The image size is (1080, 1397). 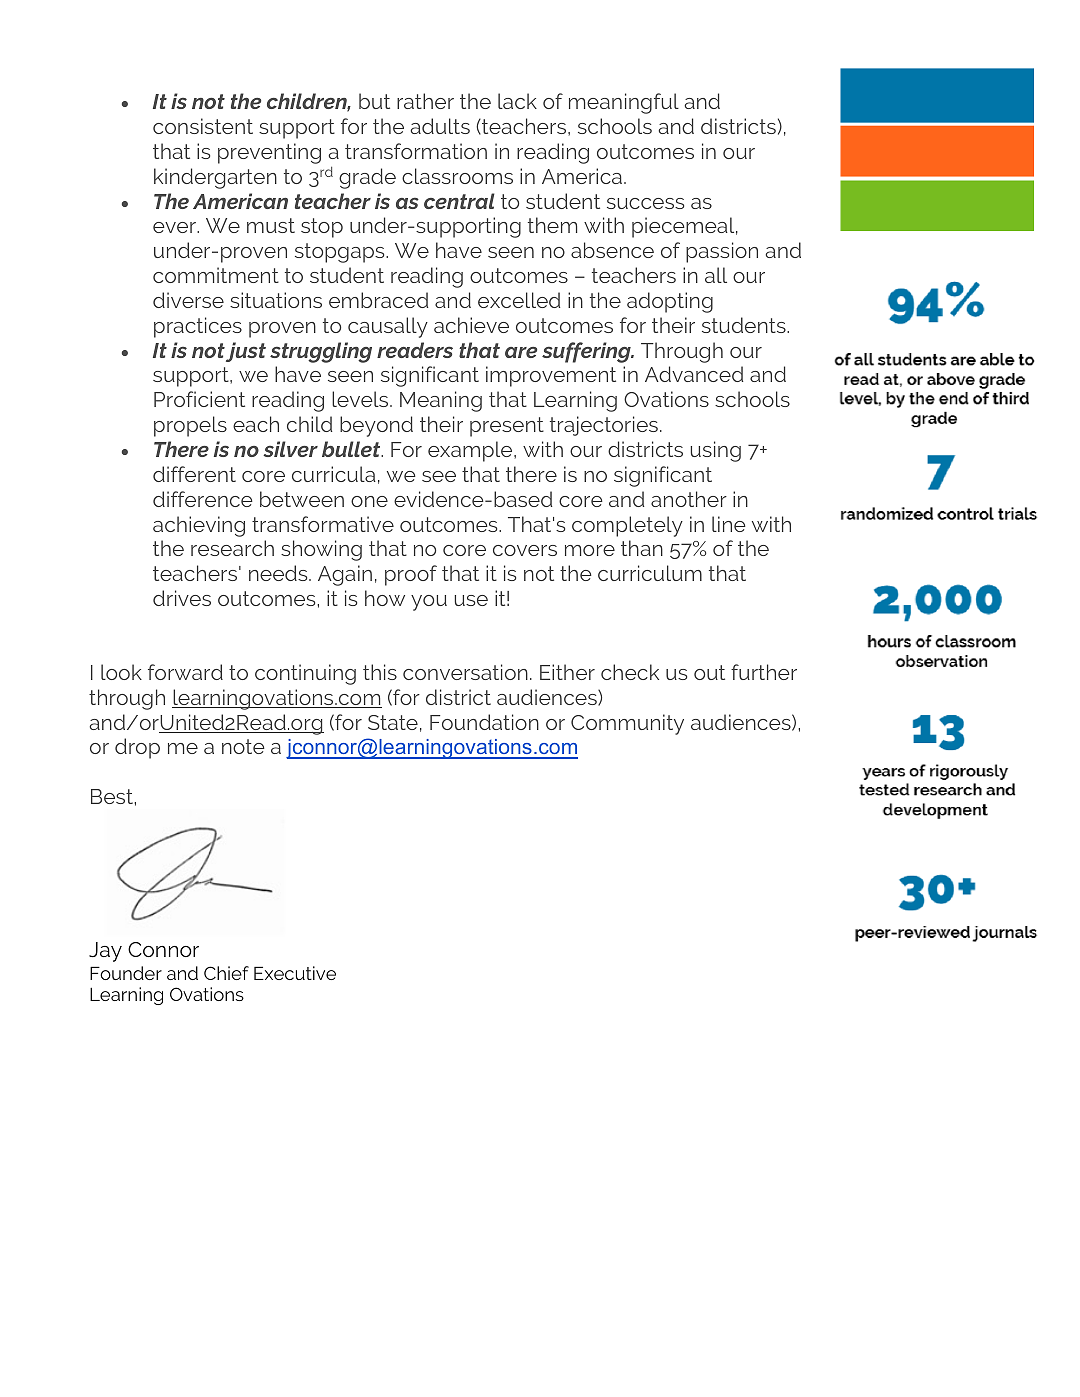 What do you see at coordinates (199, 526) in the document?
I see `achieving` at bounding box center [199, 526].
